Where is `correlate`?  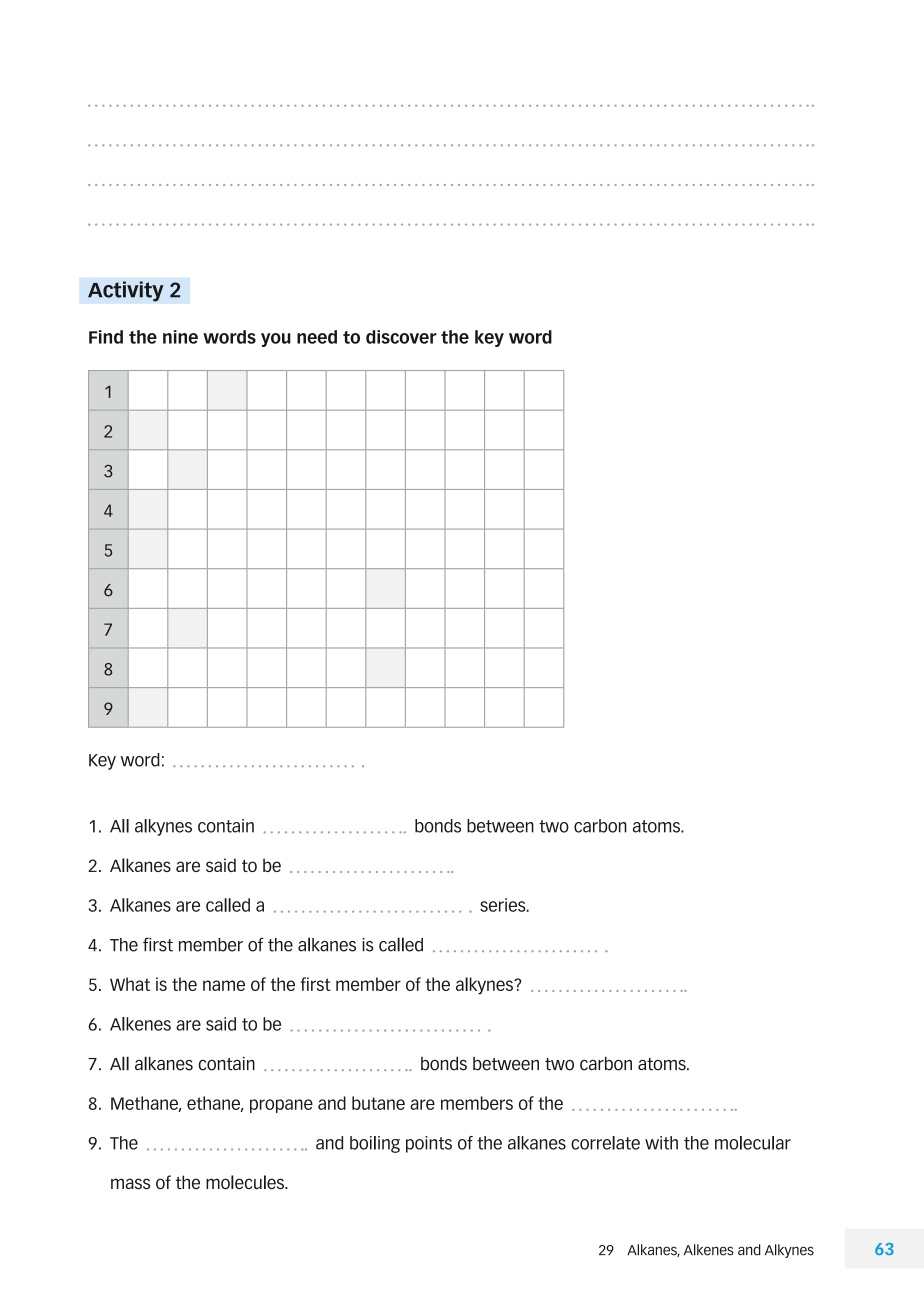
correlate is located at coordinates (605, 1143).
